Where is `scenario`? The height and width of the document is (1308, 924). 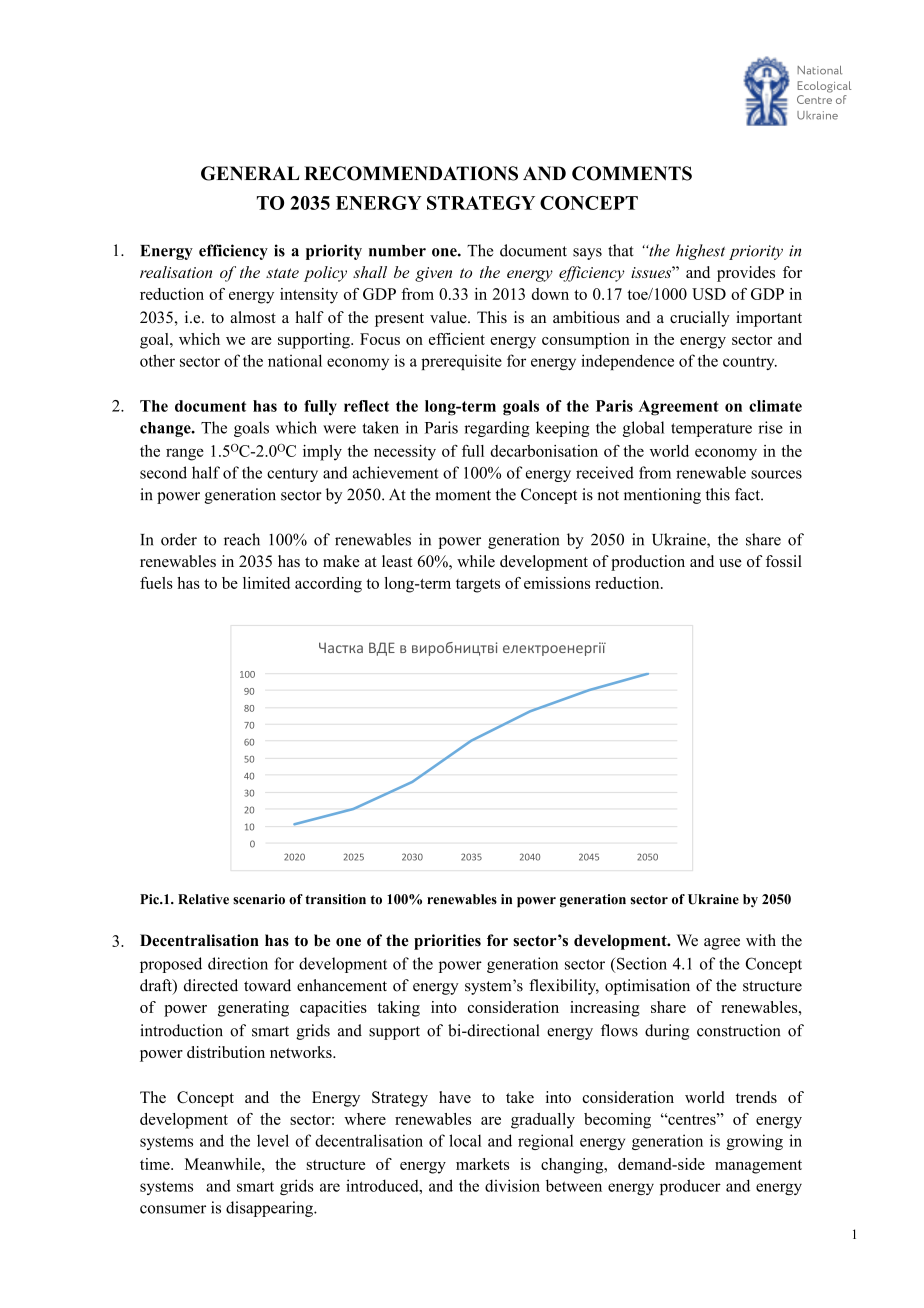
scenario is located at coordinates (259, 899).
